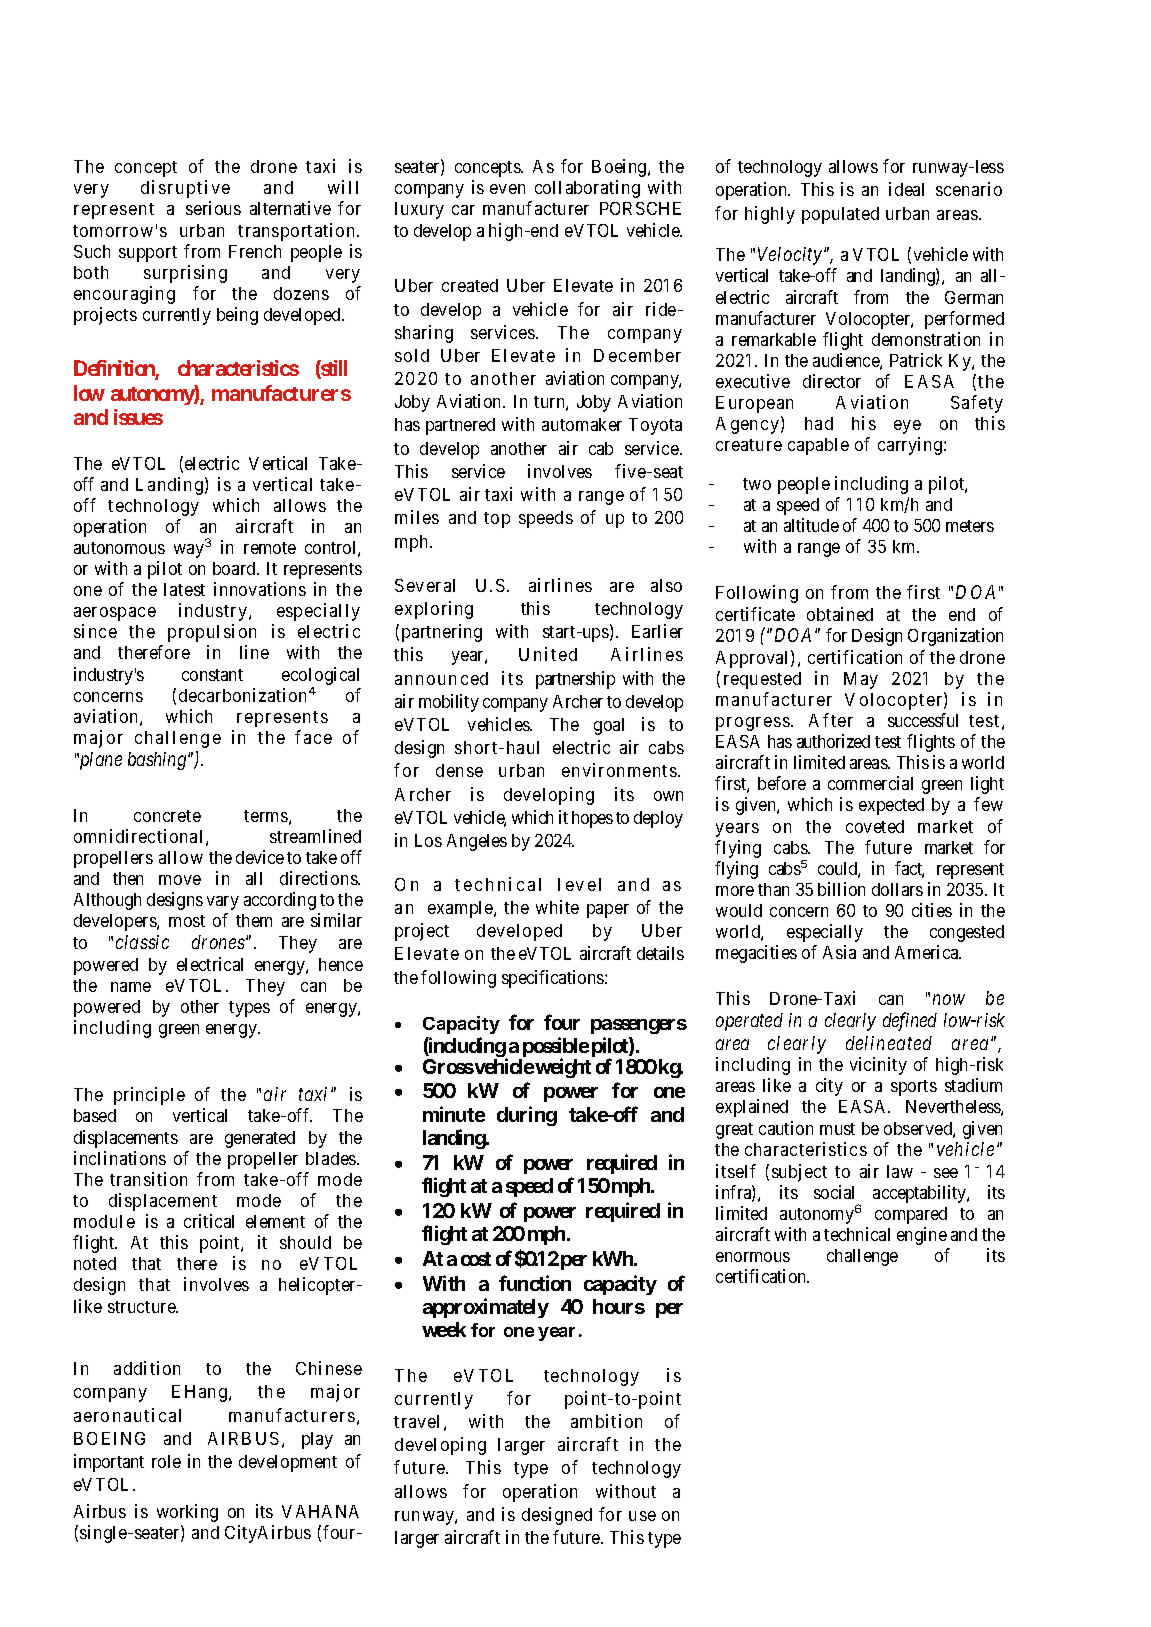  What do you see at coordinates (527, 1116) in the screenshot?
I see `during` at bounding box center [527, 1116].
